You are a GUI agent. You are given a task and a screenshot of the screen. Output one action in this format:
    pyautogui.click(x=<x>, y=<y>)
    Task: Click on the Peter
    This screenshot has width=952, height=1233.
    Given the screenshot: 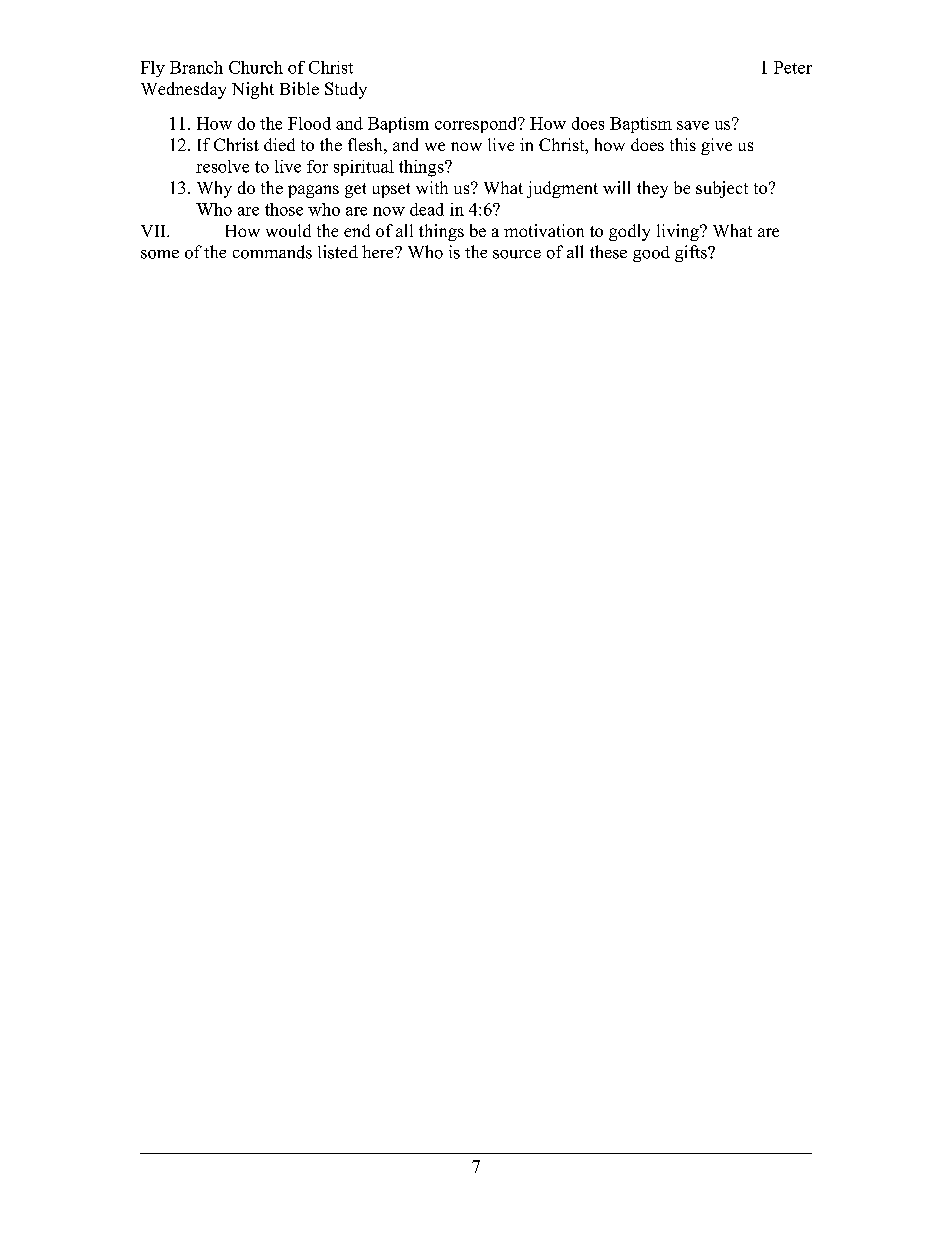 What is the action you would take?
    pyautogui.click(x=793, y=67)
